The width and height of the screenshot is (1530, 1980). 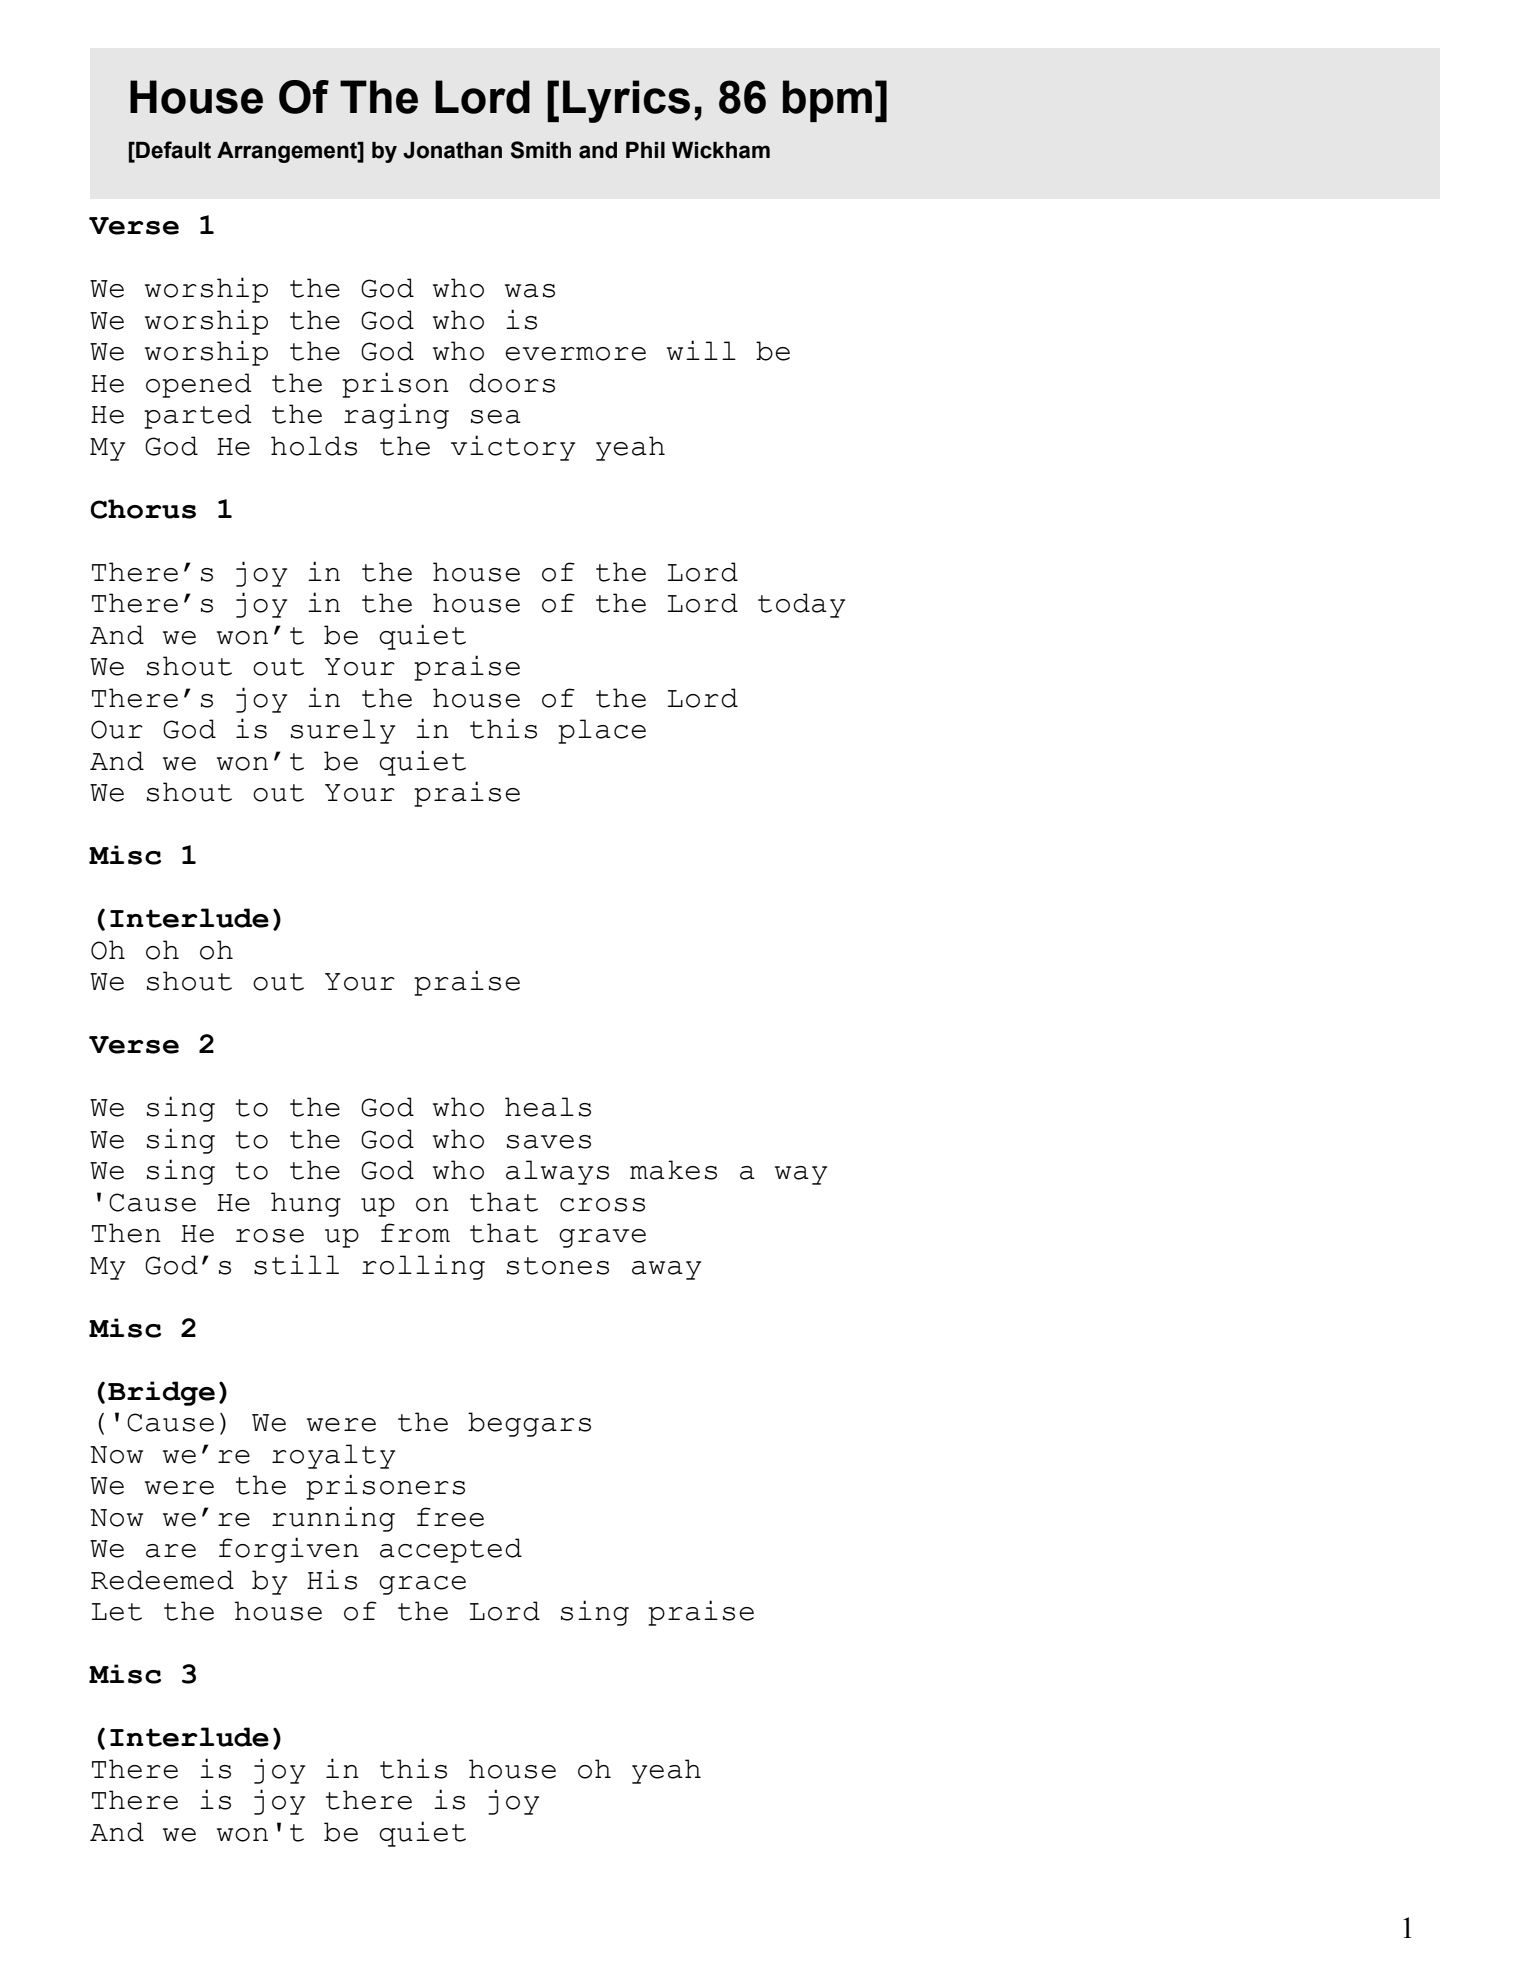 What do you see at coordinates (529, 1424) in the screenshot?
I see `beggars` at bounding box center [529, 1424].
